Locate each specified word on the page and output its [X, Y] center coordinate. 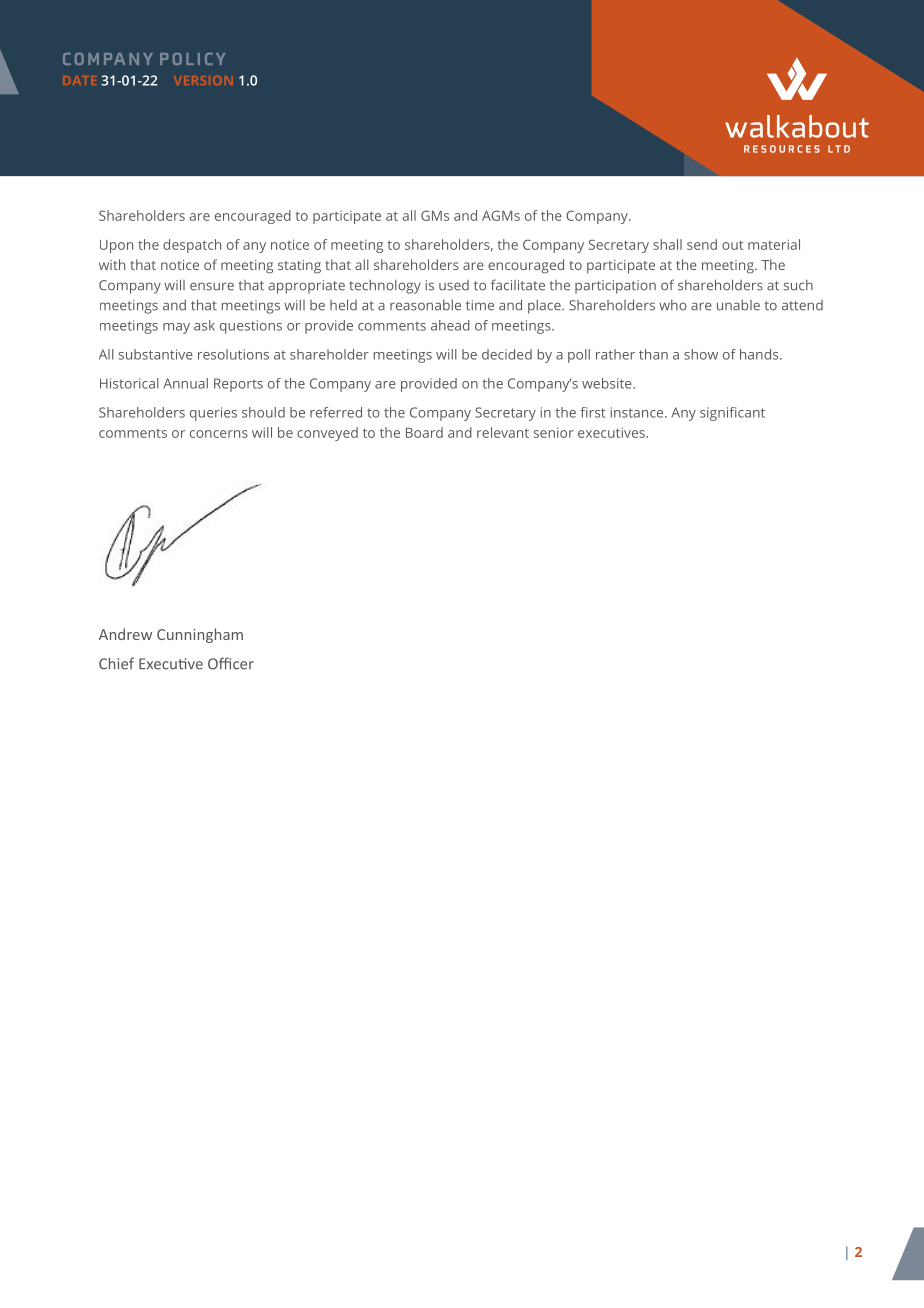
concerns [219, 434]
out [732, 245]
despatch [192, 246]
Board [424, 432]
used [454, 285]
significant [732, 414]
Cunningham [200, 635]
